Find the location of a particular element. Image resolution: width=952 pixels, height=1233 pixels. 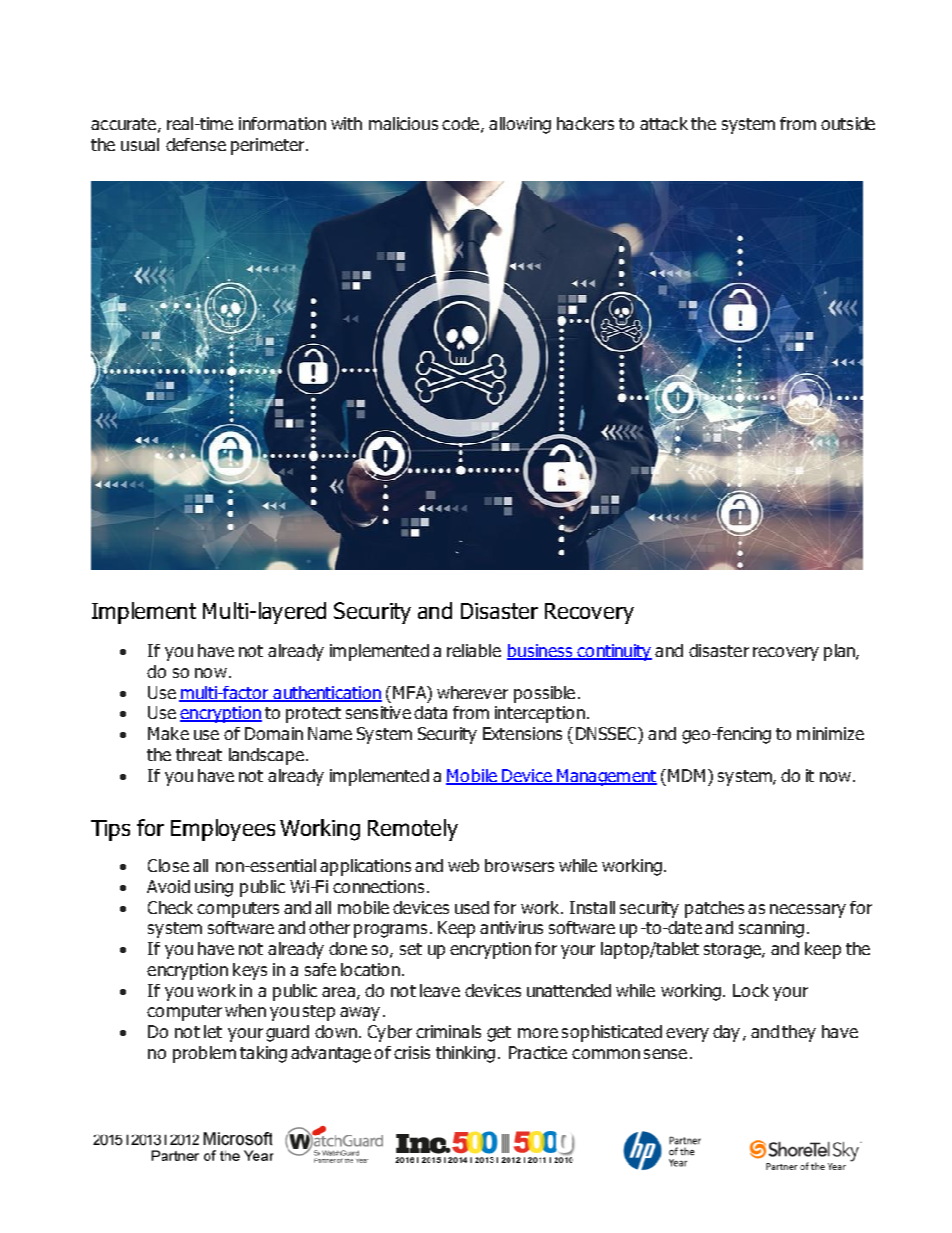

get is located at coordinates (499, 1034).
